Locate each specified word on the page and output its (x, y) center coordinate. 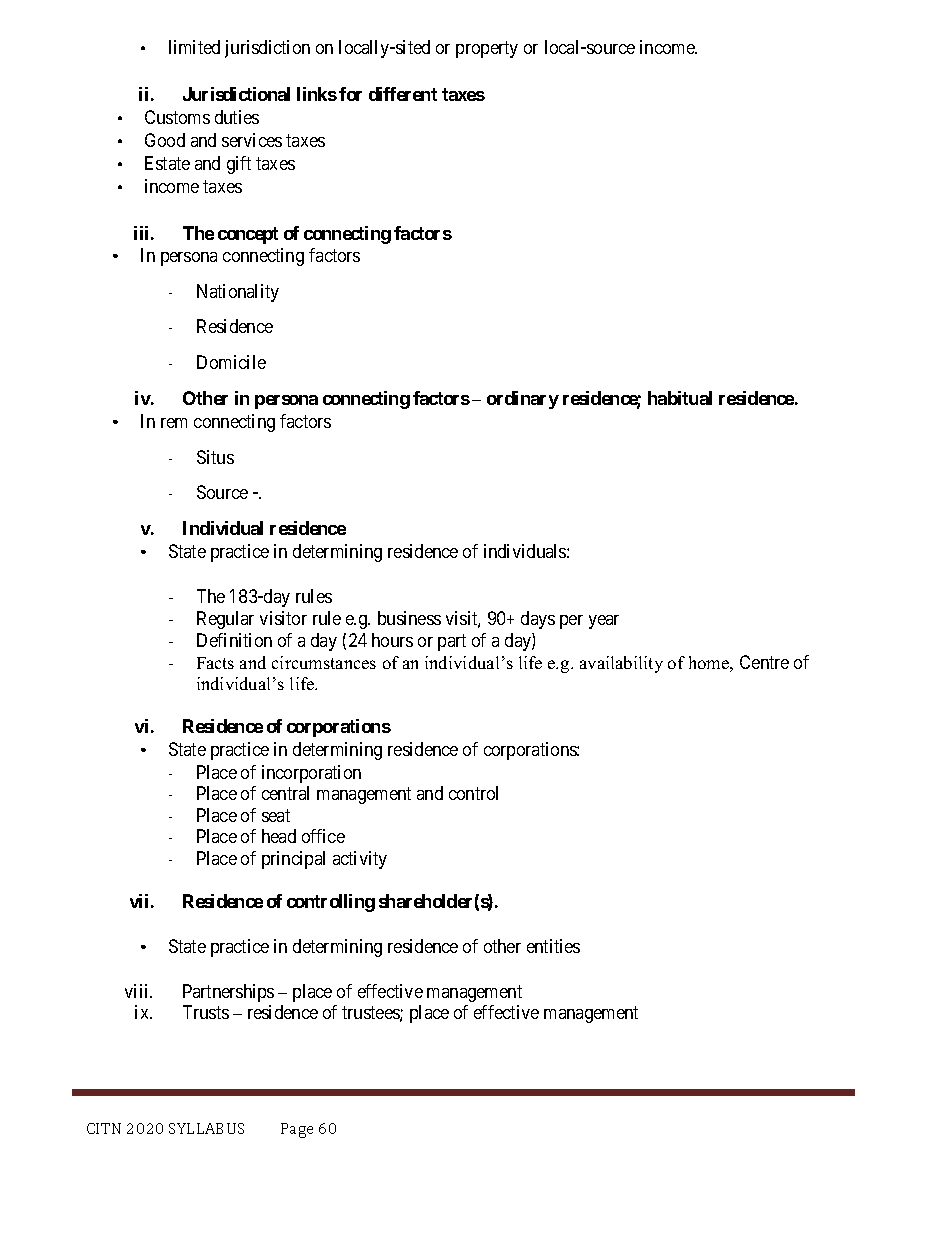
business (409, 618)
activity (360, 860)
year (604, 622)
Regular (225, 620)
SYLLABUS (206, 1128)
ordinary (523, 400)
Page (297, 1130)
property (487, 49)
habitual (680, 398)
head (279, 836)
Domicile (231, 362)
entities (553, 946)
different (403, 94)
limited (194, 47)
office (323, 836)
